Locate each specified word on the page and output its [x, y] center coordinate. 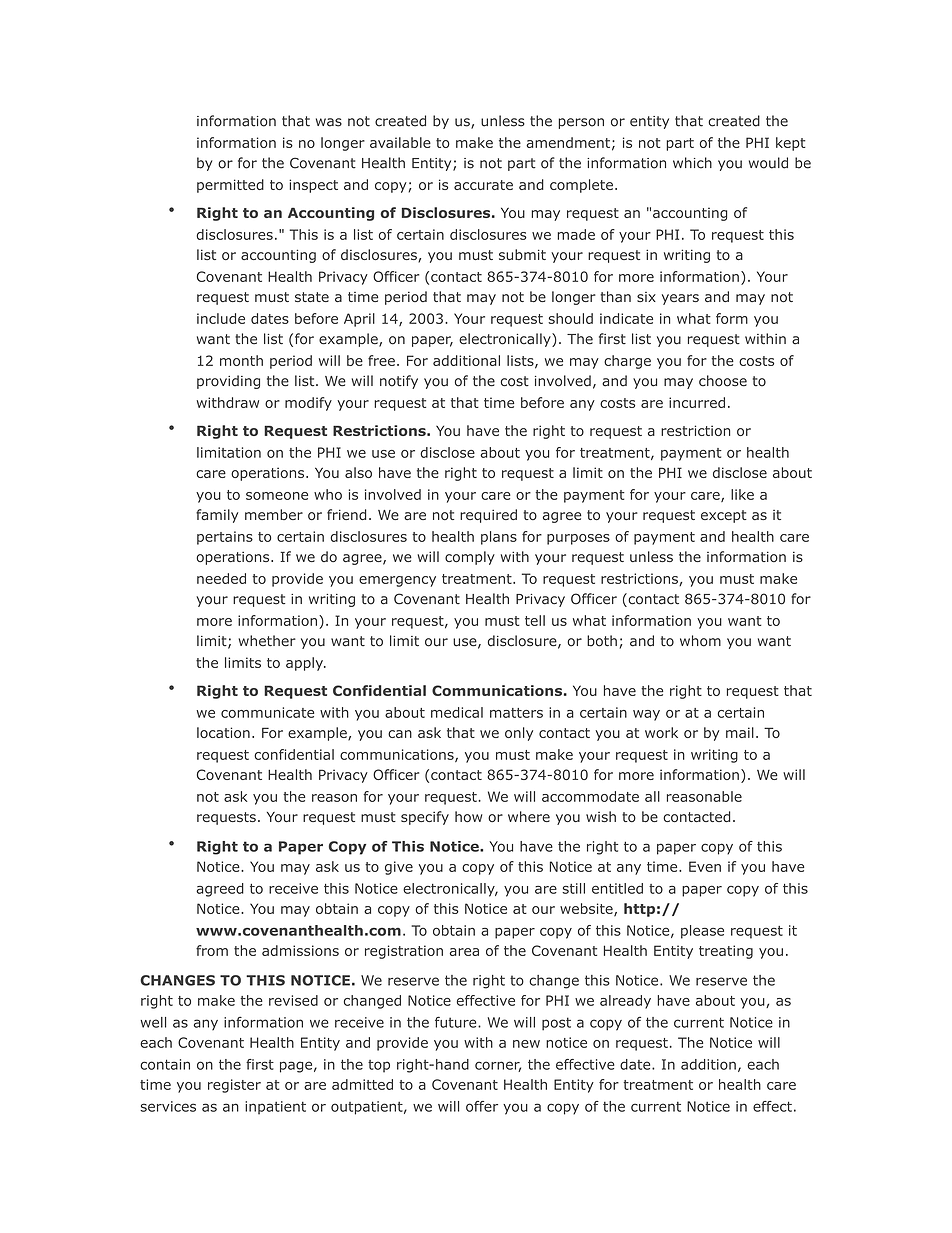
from [212, 950]
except [724, 516]
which [692, 163]
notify [399, 382]
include [221, 318]
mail [740, 732]
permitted [230, 186]
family [217, 516]
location [223, 732]
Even [705, 866]
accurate [483, 185]
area [464, 952]
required [488, 516]
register [234, 1086]
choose [723, 381]
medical [457, 712]
